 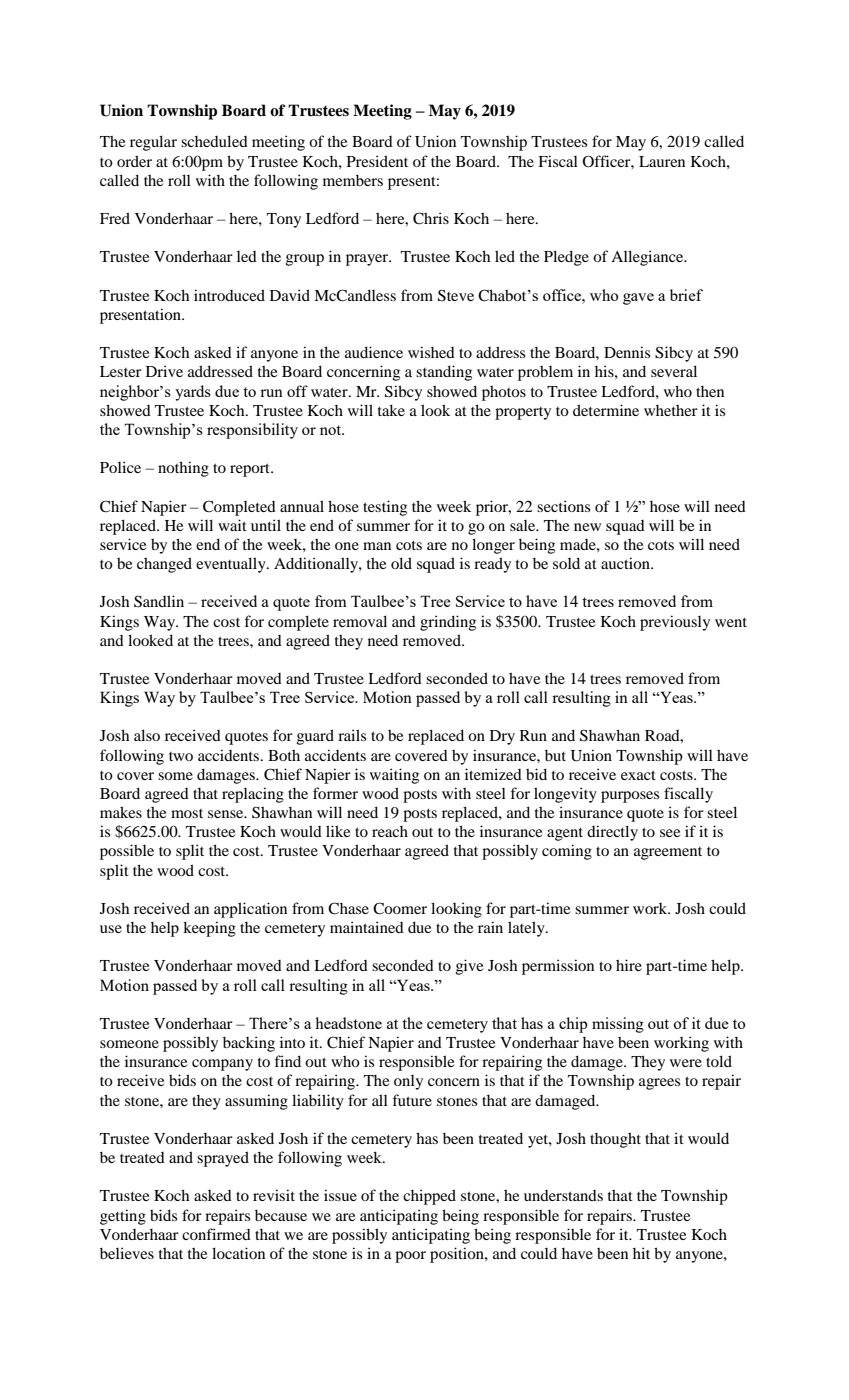 I want to click on auction, so click(x=626, y=563).
